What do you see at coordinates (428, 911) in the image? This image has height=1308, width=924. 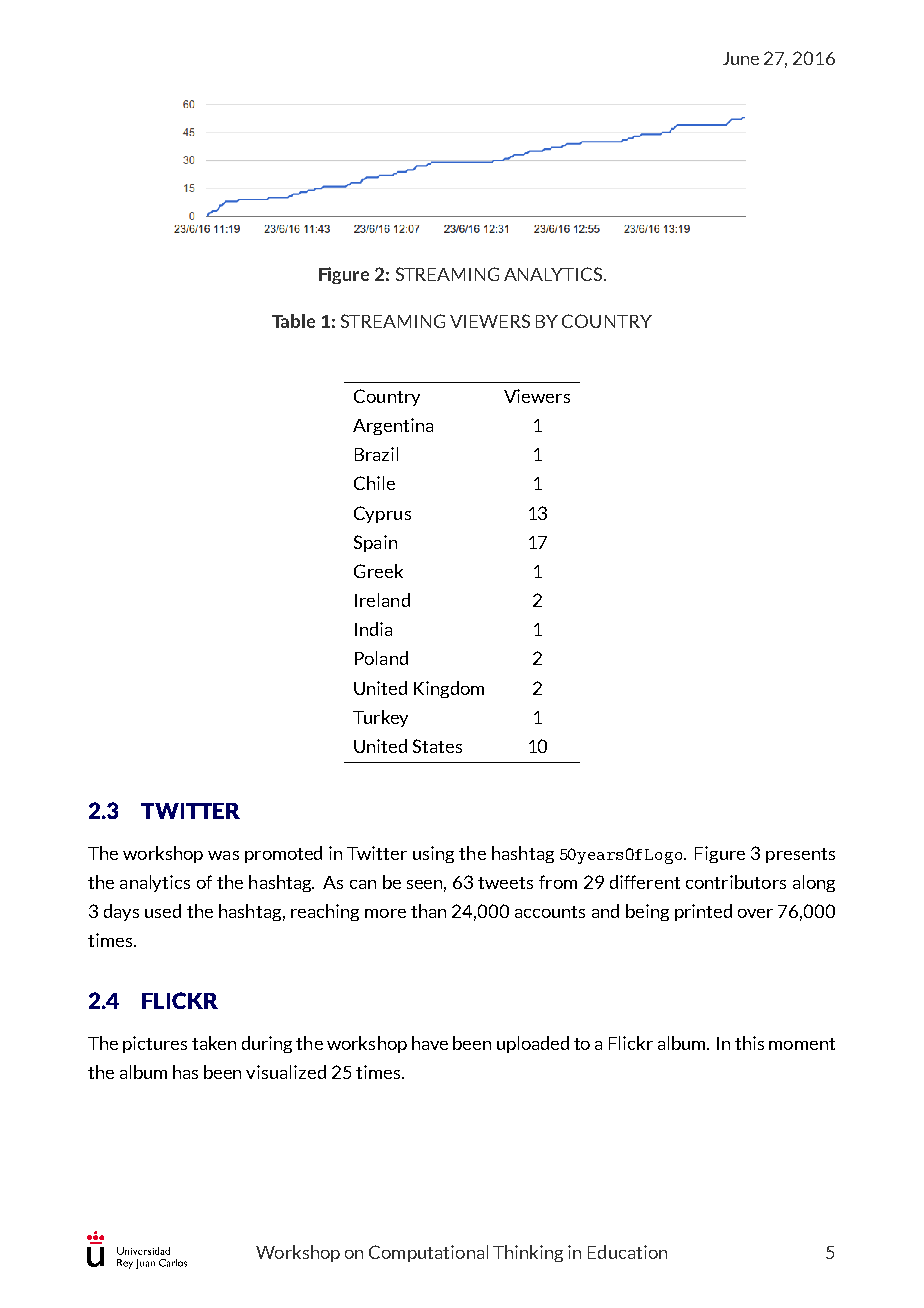 I see `than` at bounding box center [428, 911].
